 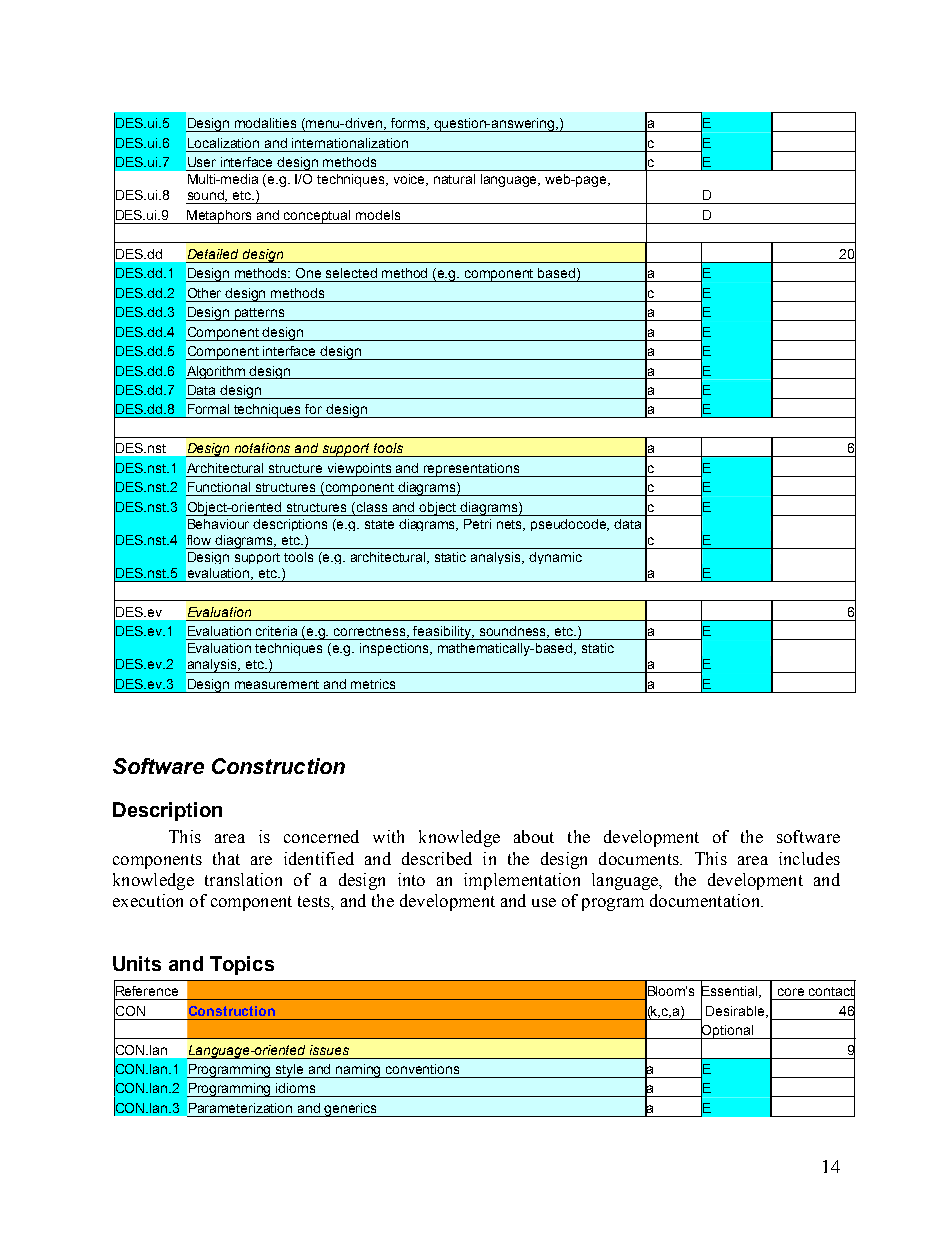 What do you see at coordinates (240, 1108) in the image?
I see `Parameterization` at bounding box center [240, 1108].
